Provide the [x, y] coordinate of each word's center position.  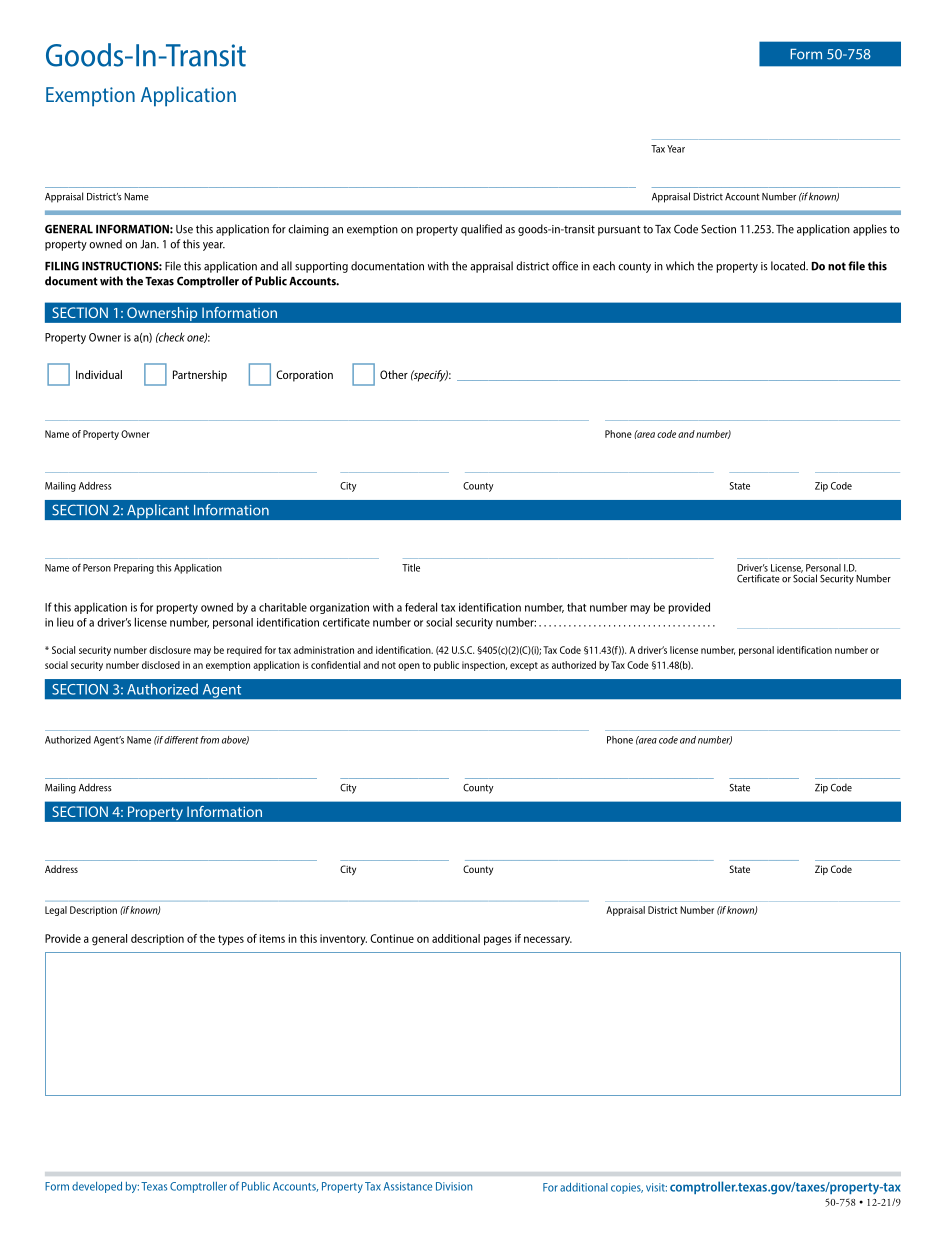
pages [498, 941]
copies [627, 1188]
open [409, 667]
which [680, 266]
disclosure [170, 650]
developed [97, 1187]
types [231, 940]
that [576, 607]
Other [394, 374]
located [789, 266]
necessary [548, 941]
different [181, 740]
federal [421, 607]
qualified [481, 230]
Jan [149, 244]
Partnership [200, 376]
